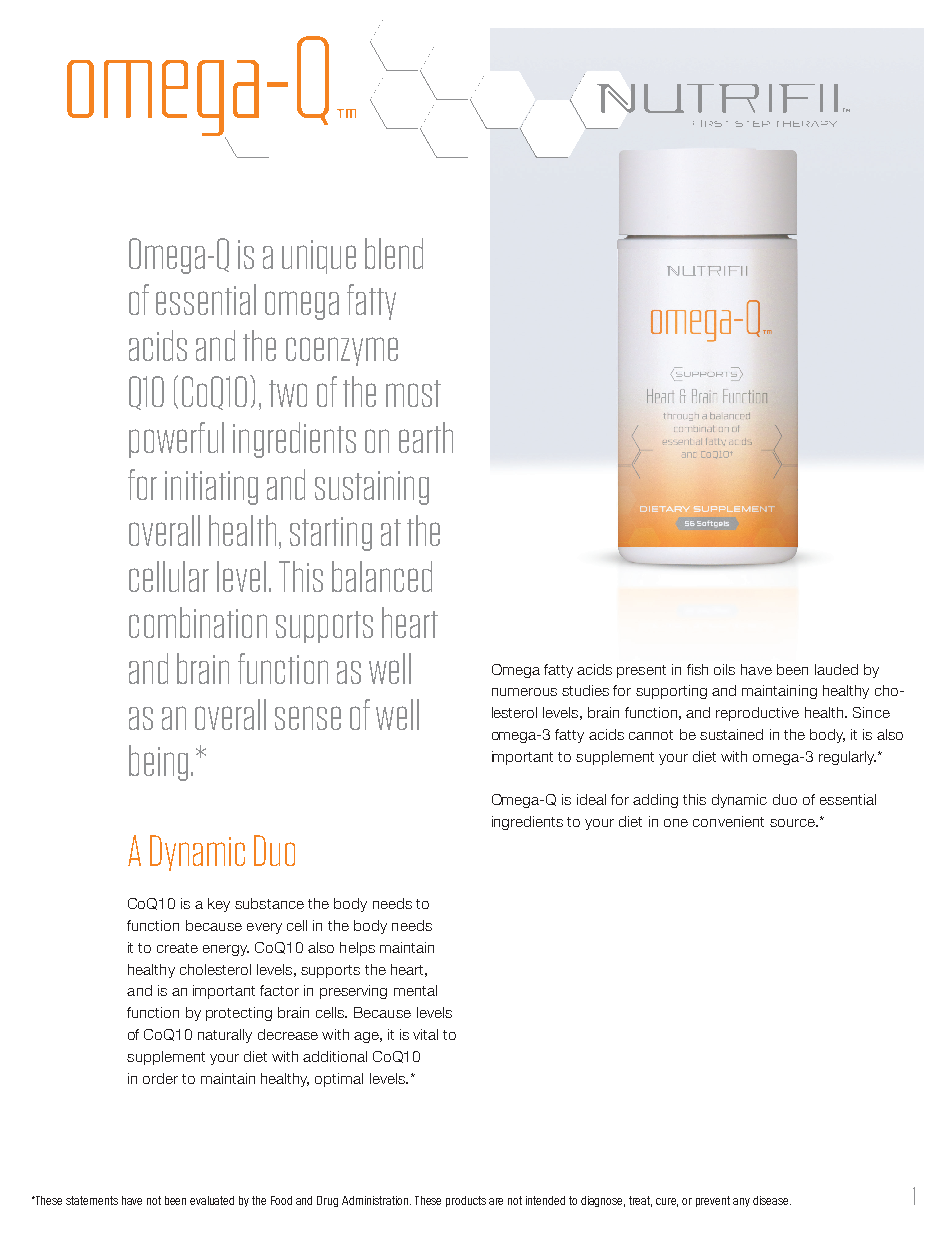 Image resolution: width=952 pixels, height=1233 pixels. What do you see at coordinates (212, 1200) in the screenshot?
I see `evaluated` at bounding box center [212, 1200].
